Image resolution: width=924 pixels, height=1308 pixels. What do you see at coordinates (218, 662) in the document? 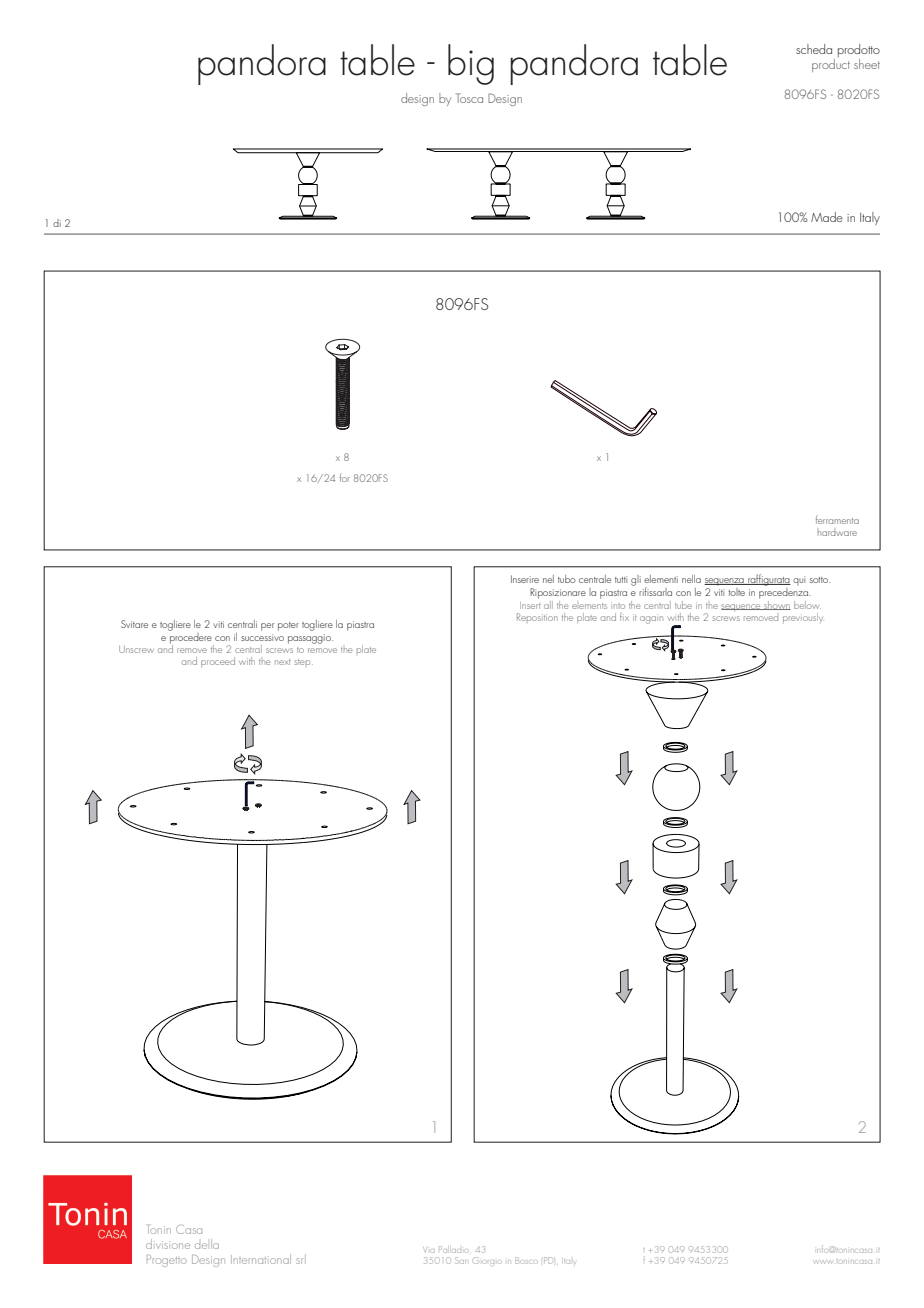
I see `proceed` at bounding box center [218, 662].
